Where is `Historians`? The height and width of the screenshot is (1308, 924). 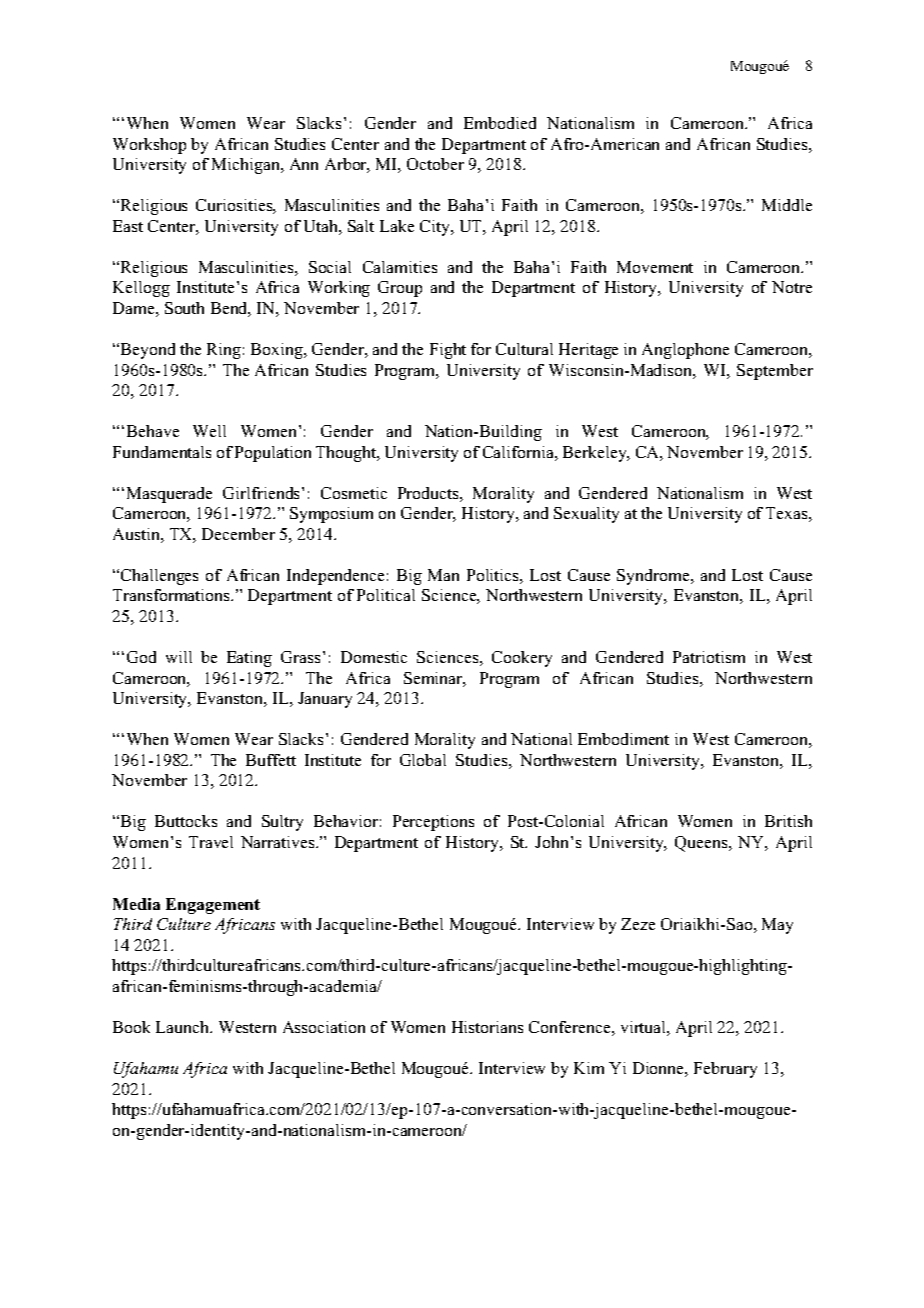
Historians is located at coordinates (487, 1027).
